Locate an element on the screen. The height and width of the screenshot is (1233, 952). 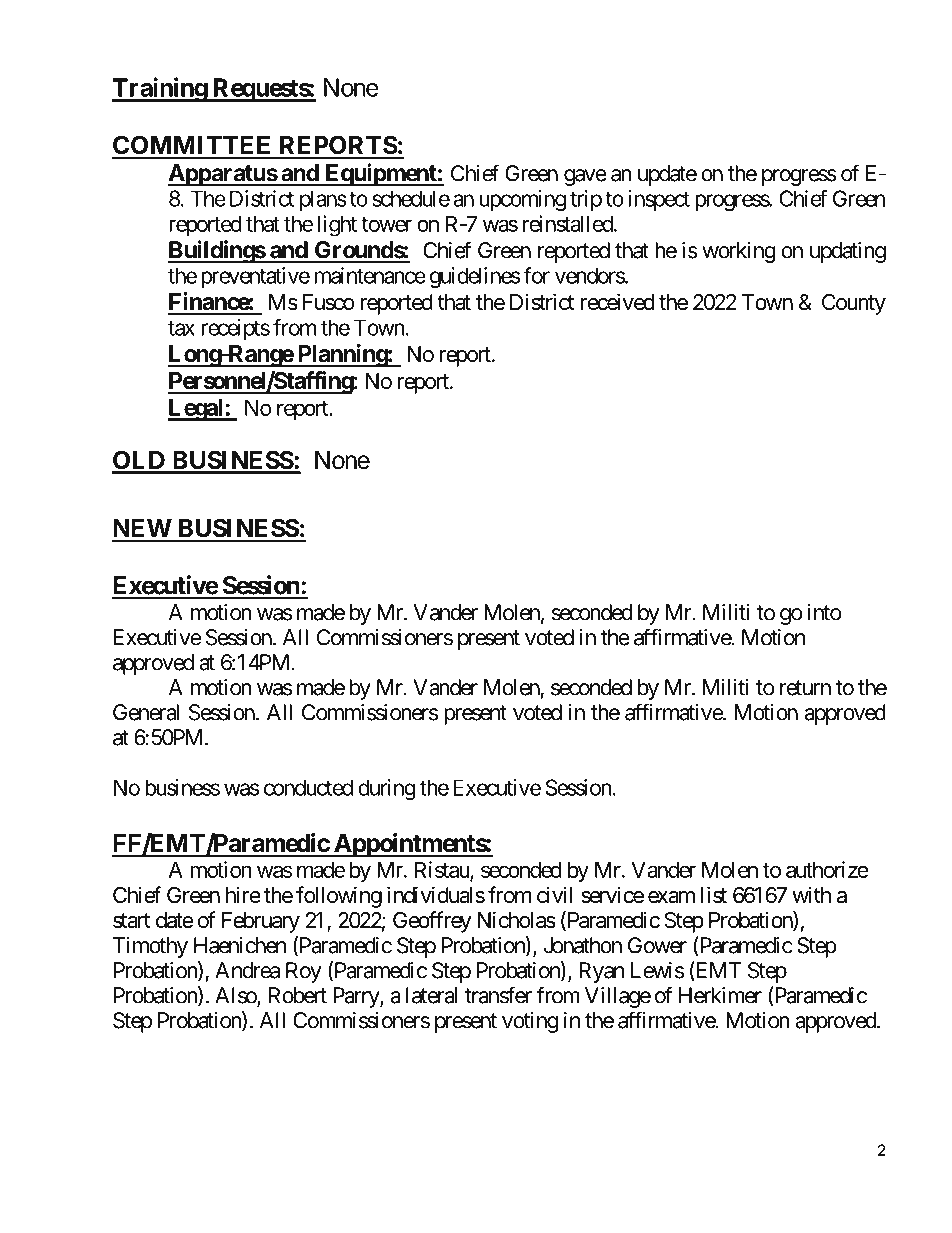
received is located at coordinates (617, 302).
